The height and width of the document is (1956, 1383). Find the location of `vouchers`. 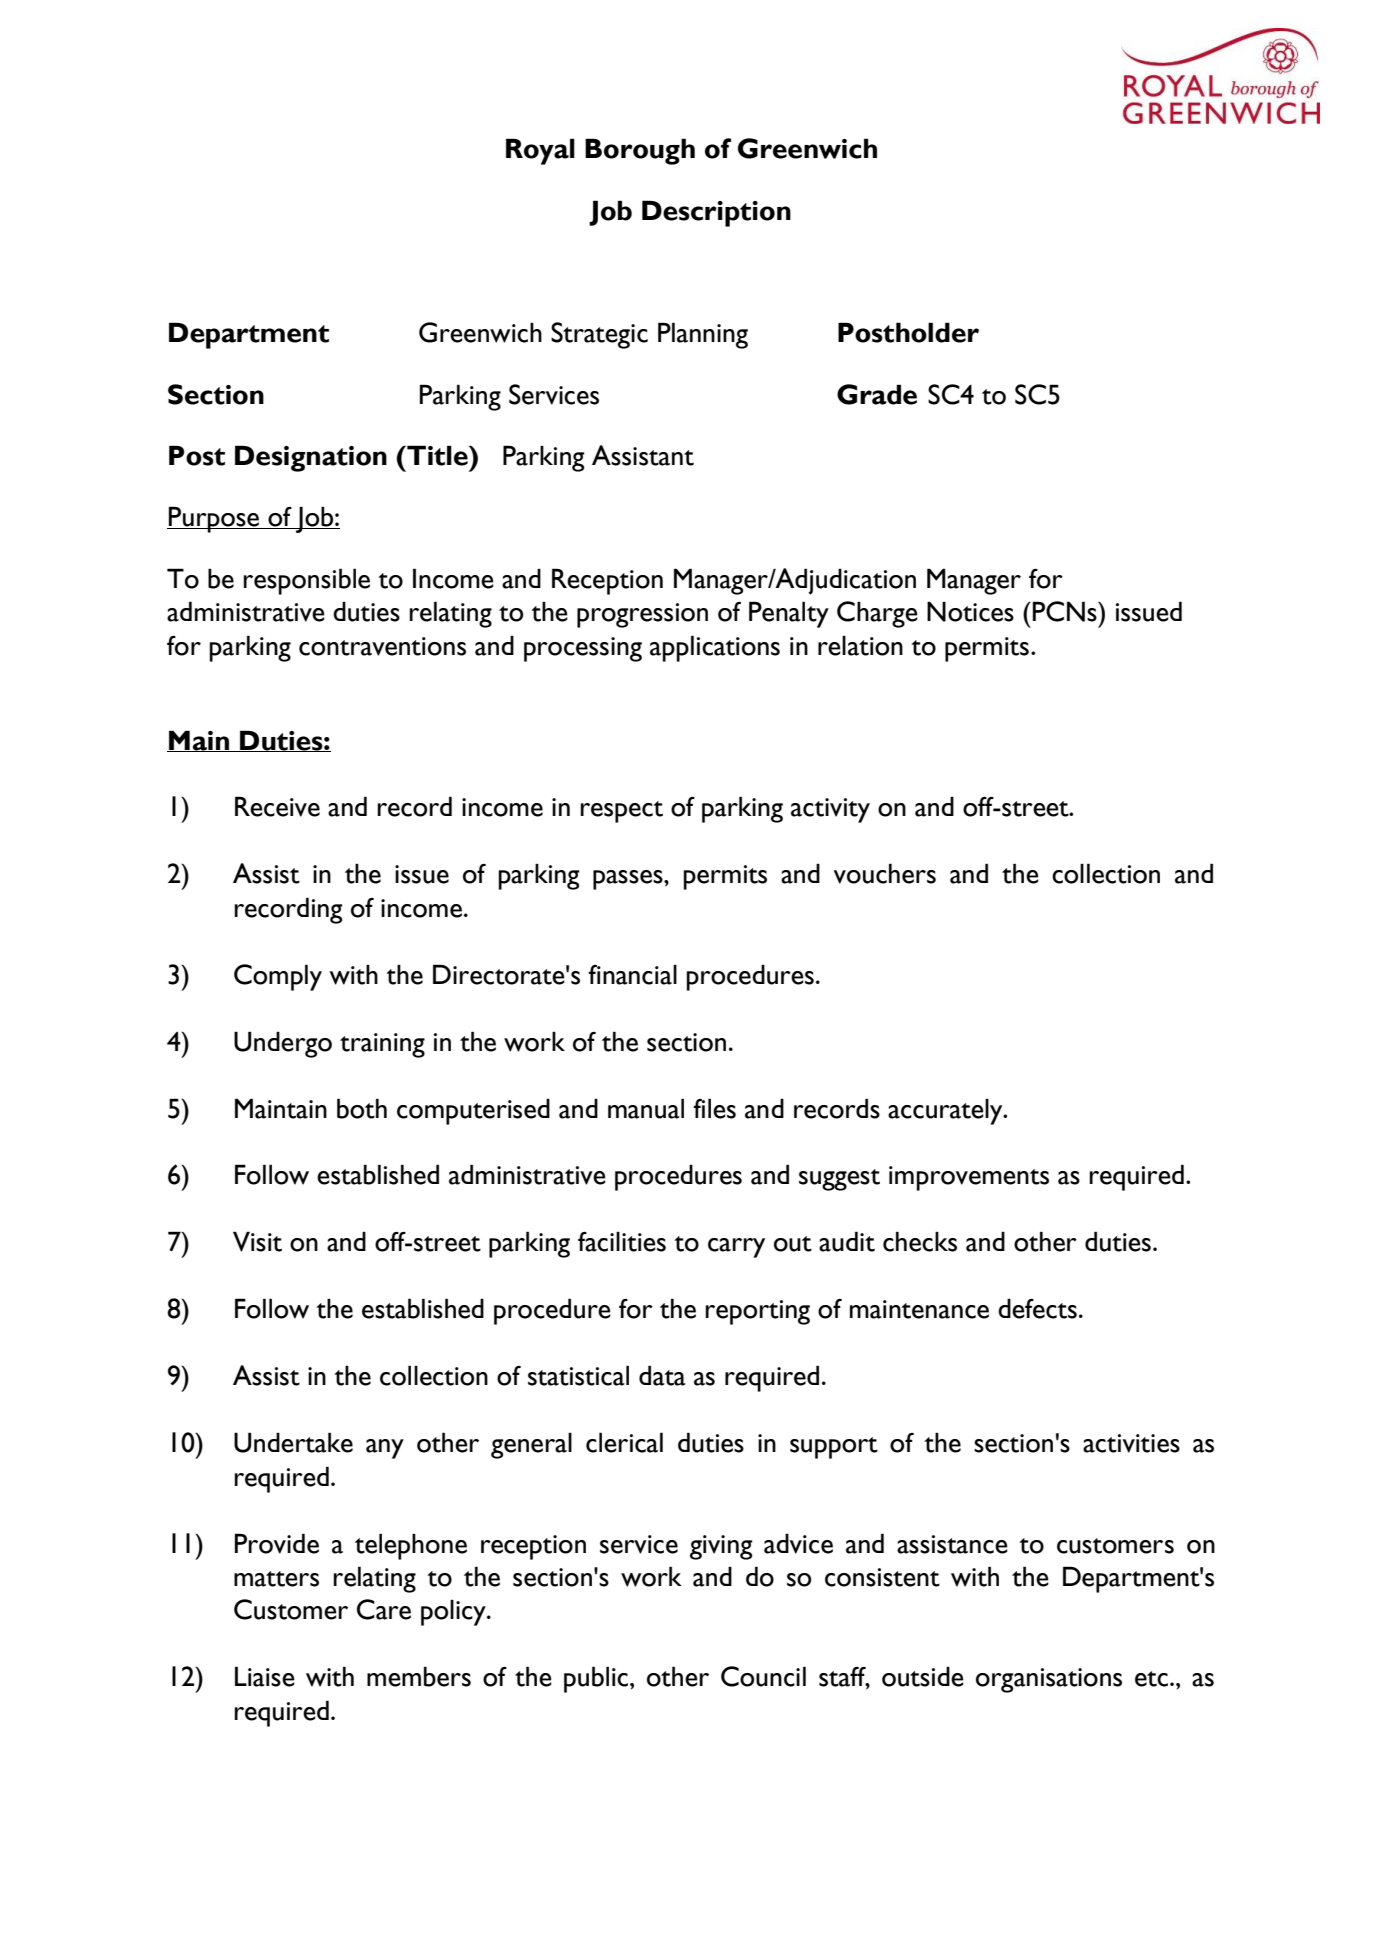

vouchers is located at coordinates (885, 873).
